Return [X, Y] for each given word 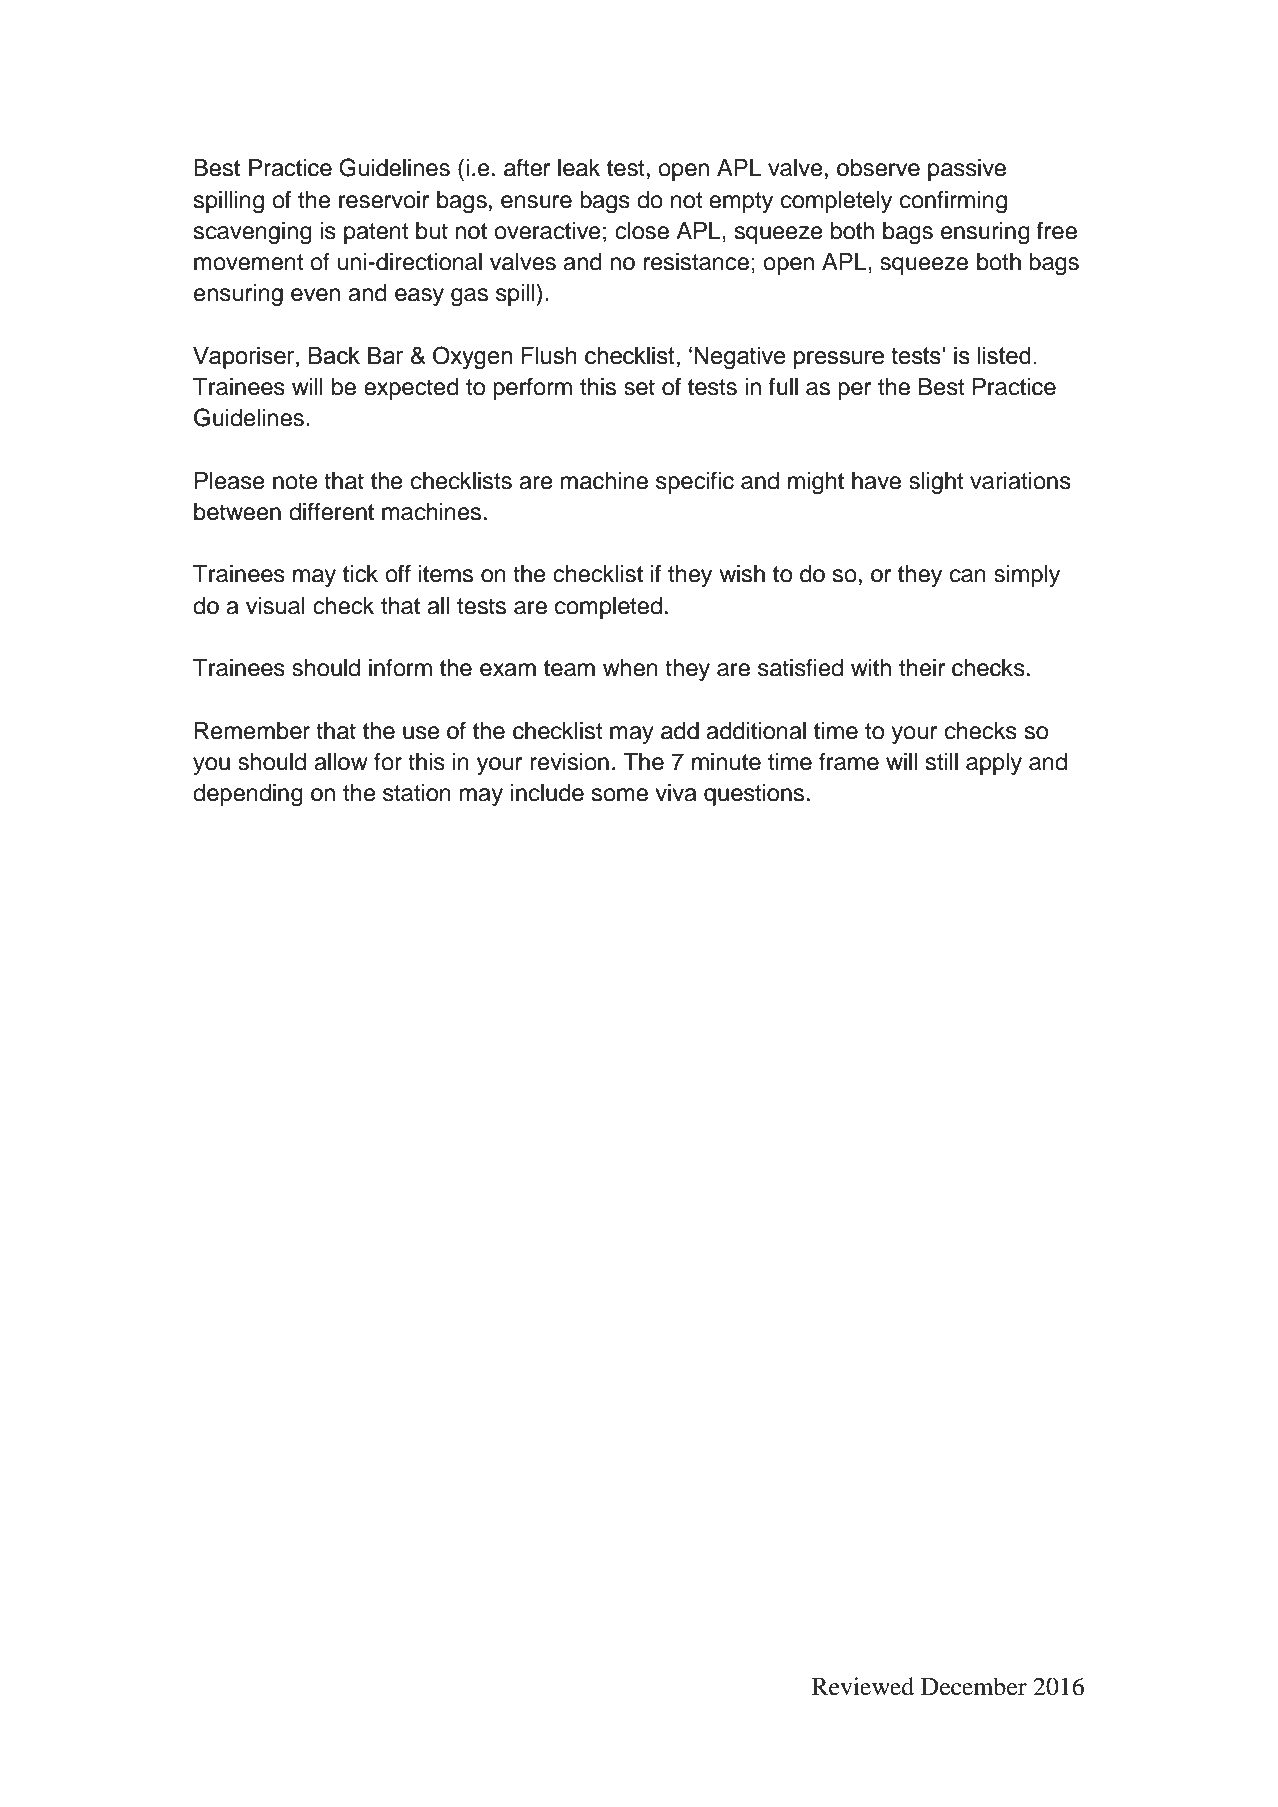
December [974, 1686]
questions [754, 795]
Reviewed [863, 1686]
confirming [953, 202]
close [642, 231]
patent [376, 233]
